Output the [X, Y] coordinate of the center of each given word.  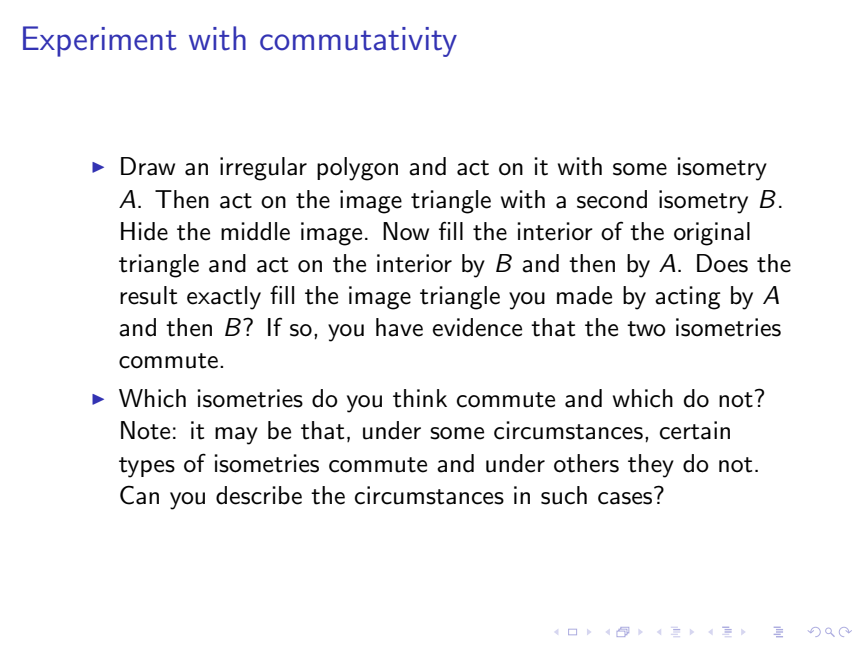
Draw [148, 166]
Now [406, 231]
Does [722, 263]
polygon [357, 169]
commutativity [358, 42]
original [712, 234]
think [420, 398]
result [148, 295]
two [646, 329]
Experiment [100, 41]
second [612, 199]
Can [139, 495]
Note [145, 430]
